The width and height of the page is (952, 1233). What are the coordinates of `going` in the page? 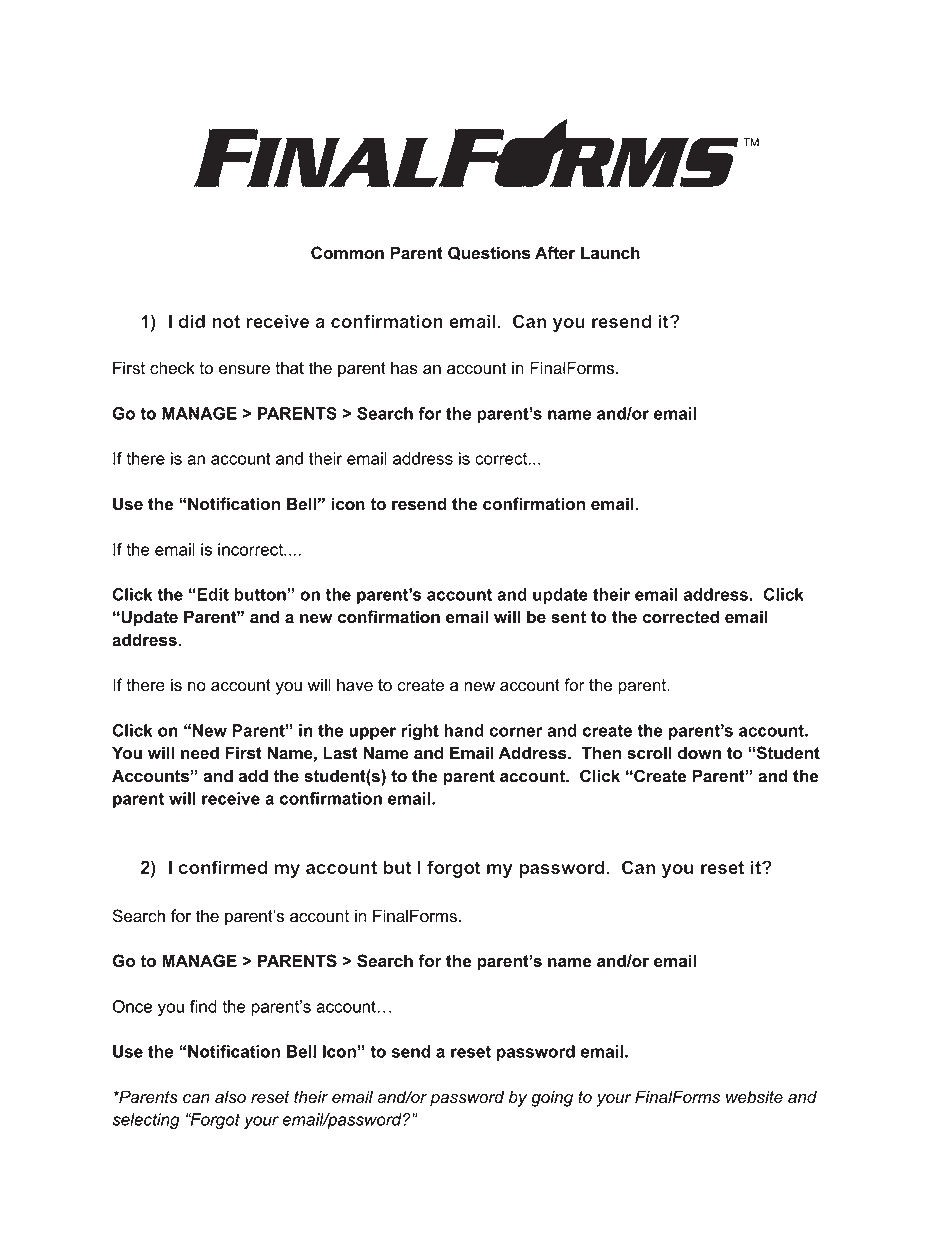 It's located at (552, 1098).
